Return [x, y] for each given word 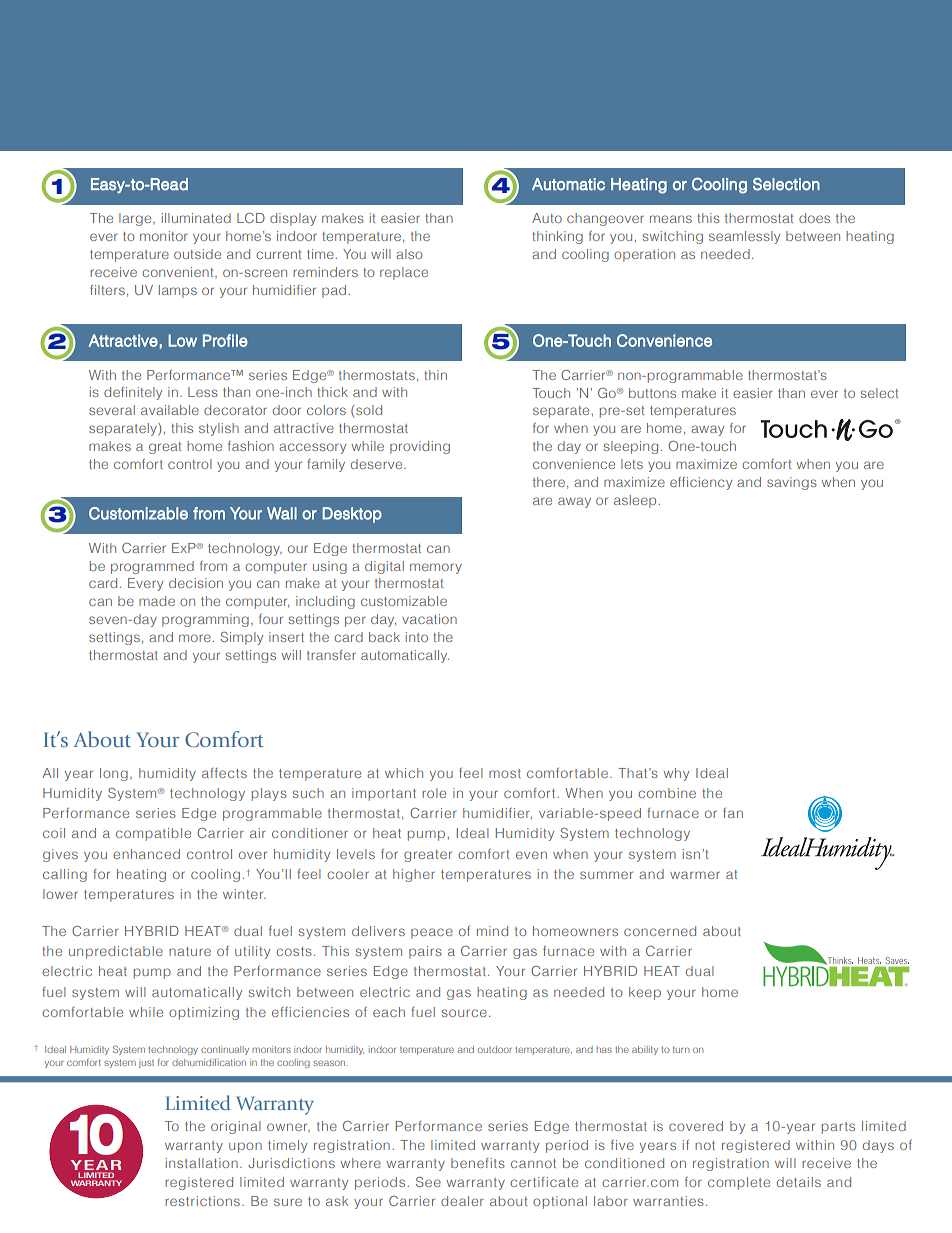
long [114, 774]
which [404, 773]
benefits [478, 1163]
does [814, 218]
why [676, 774]
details [799, 1182]
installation [202, 1163]
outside [197, 254]
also [409, 254]
